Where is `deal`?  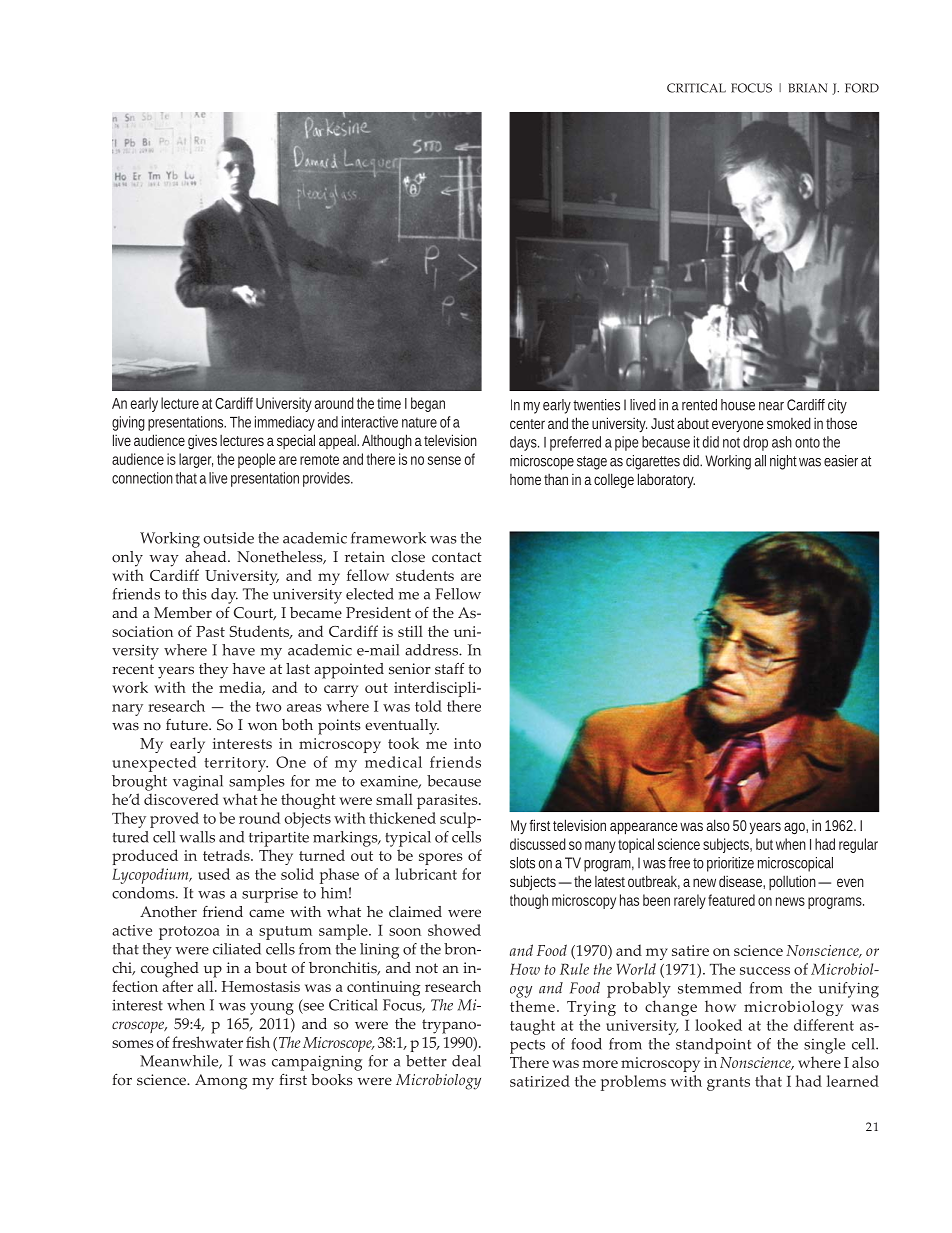 deal is located at coordinates (466, 1061).
